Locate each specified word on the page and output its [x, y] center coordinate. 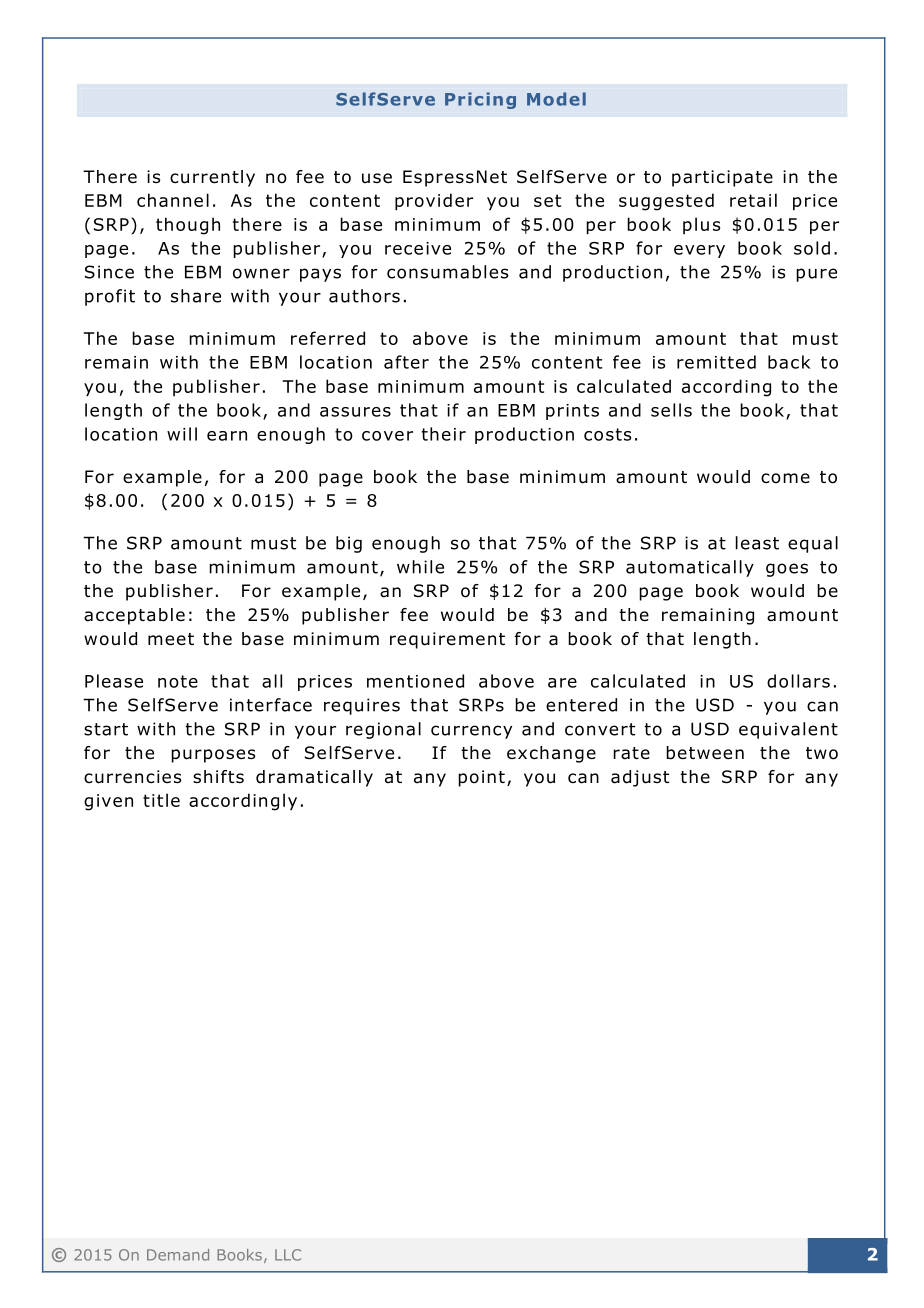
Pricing [480, 100]
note [178, 681]
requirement [447, 640]
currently [212, 178]
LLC [288, 1255]
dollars [798, 681]
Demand [178, 1255]
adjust [640, 778]
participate [722, 178]
